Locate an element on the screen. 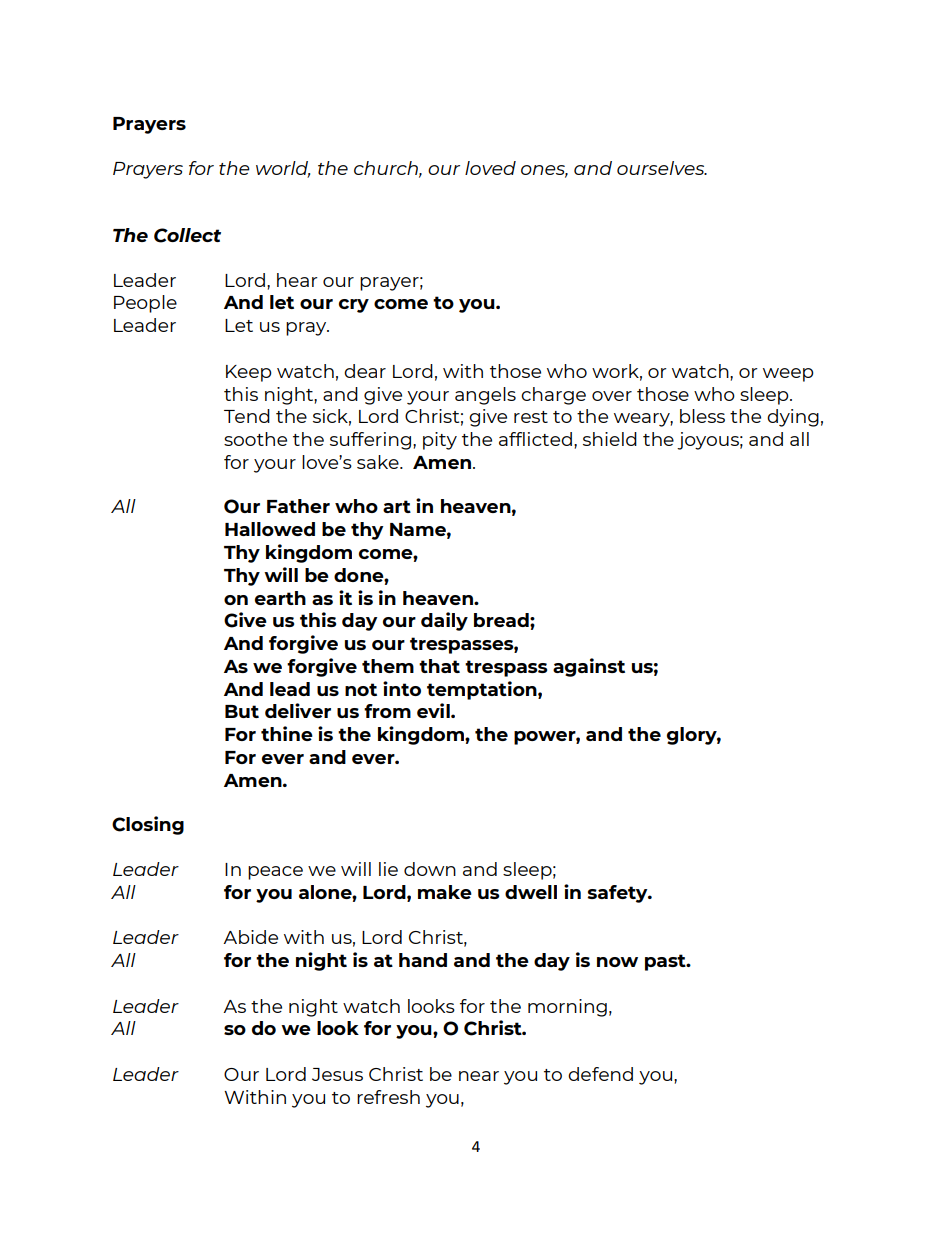 This screenshot has width=952, height=1233. Jesus is located at coordinates (337, 1074).
